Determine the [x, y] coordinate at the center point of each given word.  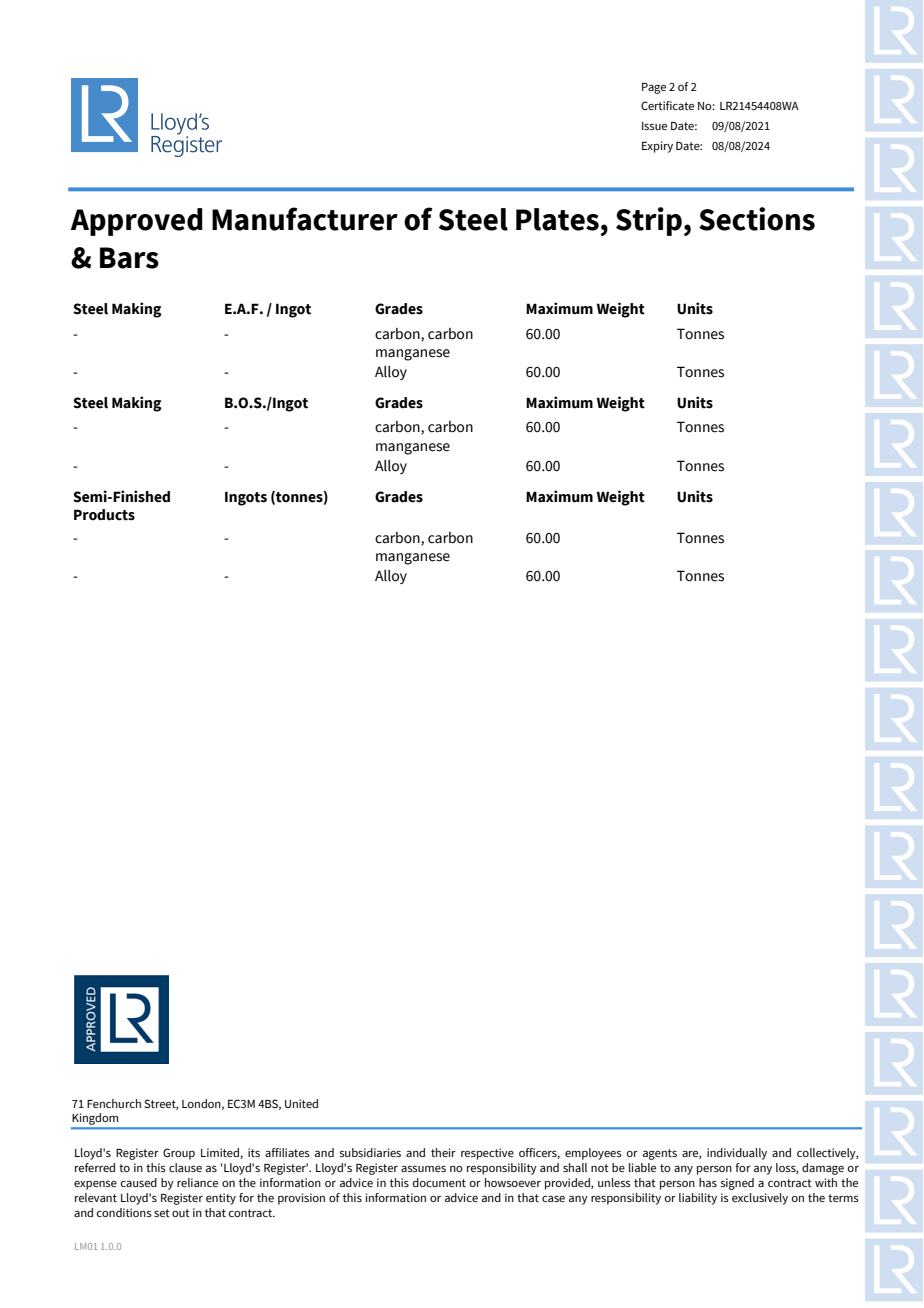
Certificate [667, 105]
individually [737, 1154]
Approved [137, 222]
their [443, 1152]
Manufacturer [305, 219]
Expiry [657, 147]
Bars [129, 258]
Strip [649, 221]
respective [487, 1154]
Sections [757, 219]
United [301, 1103]
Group [179, 1154]
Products [104, 515]
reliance [197, 1182]
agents [660, 1154]
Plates [557, 219]
